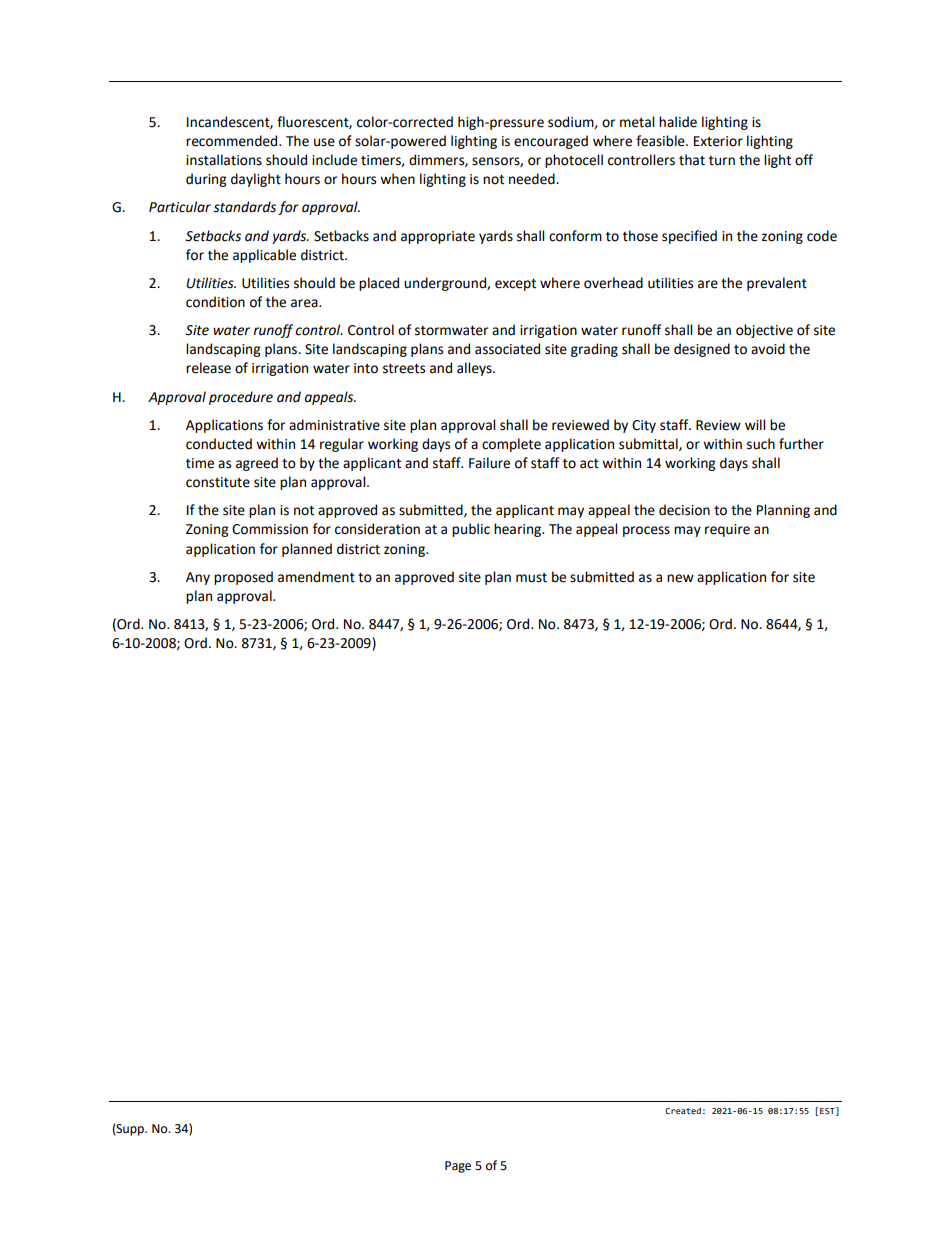 The width and height of the image is (952, 1233). Describe the element at coordinates (233, 141) in the image. I see `recommended` at that location.
